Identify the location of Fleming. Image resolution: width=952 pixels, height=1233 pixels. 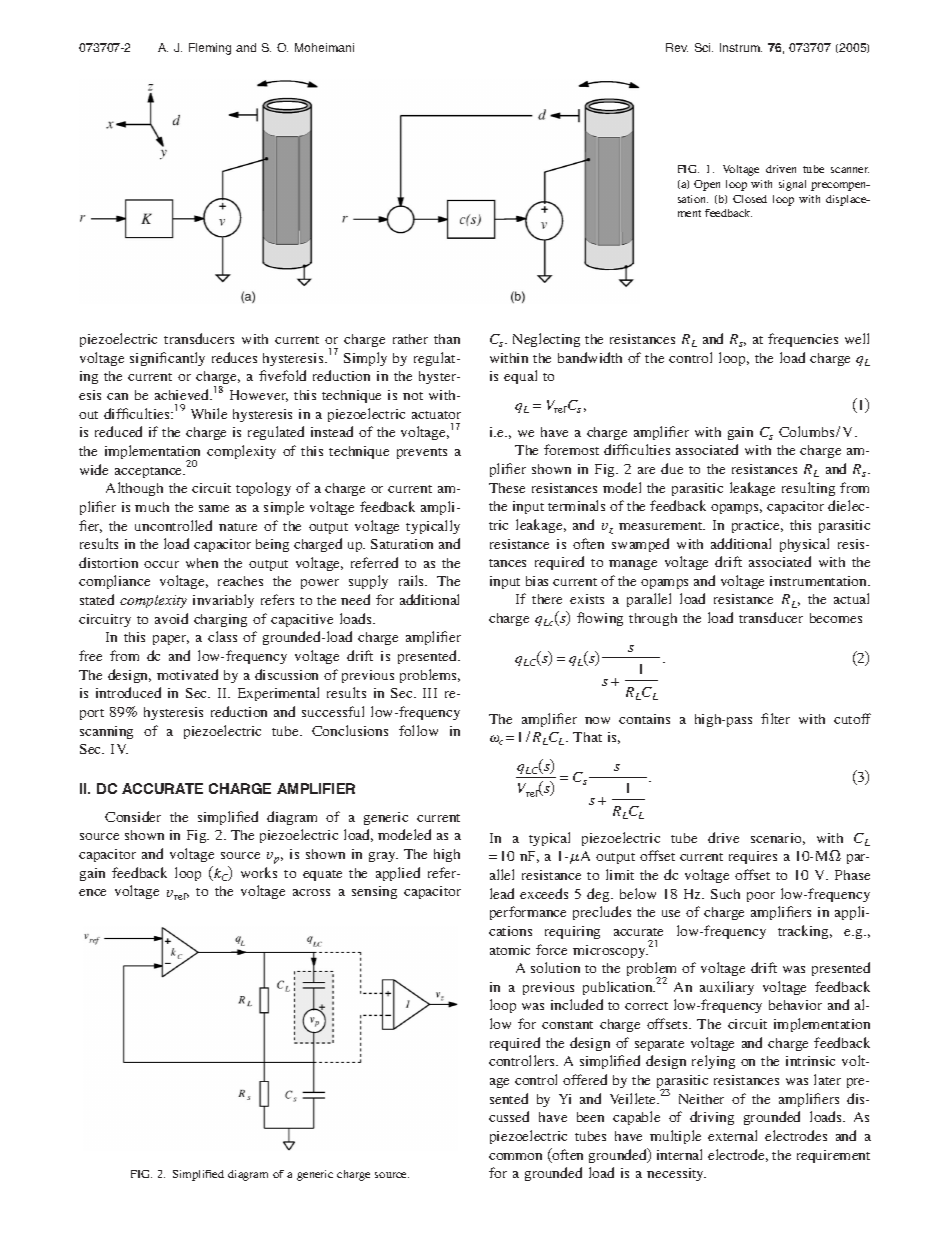
(210, 49).
